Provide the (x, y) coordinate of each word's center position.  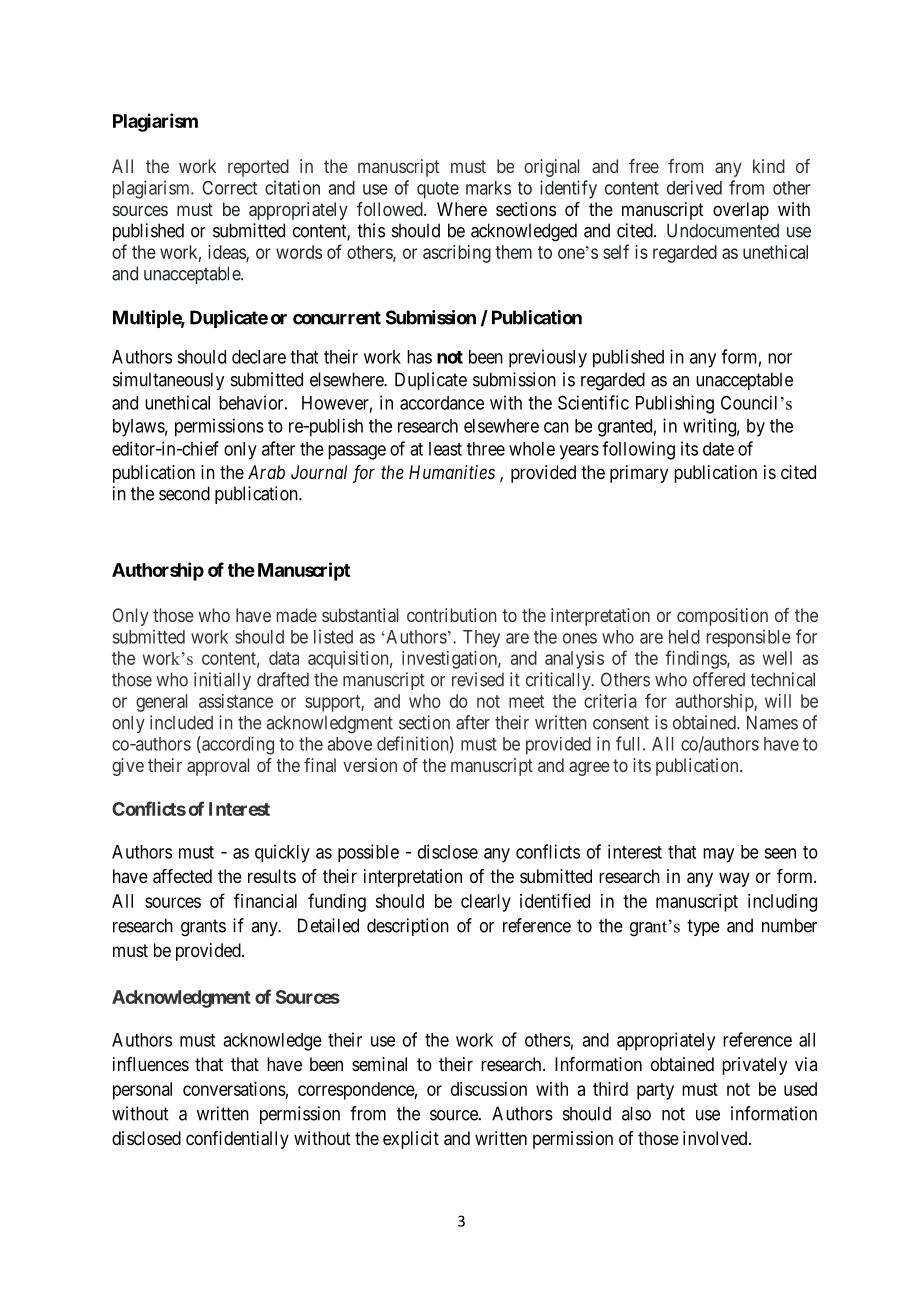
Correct (229, 188)
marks (488, 188)
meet (526, 701)
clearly (486, 903)
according (237, 745)
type (703, 927)
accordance (442, 403)
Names (772, 722)
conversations (234, 1089)
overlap (741, 211)
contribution (451, 615)
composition (722, 617)
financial (265, 900)
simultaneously (168, 381)
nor (780, 358)
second (184, 493)
